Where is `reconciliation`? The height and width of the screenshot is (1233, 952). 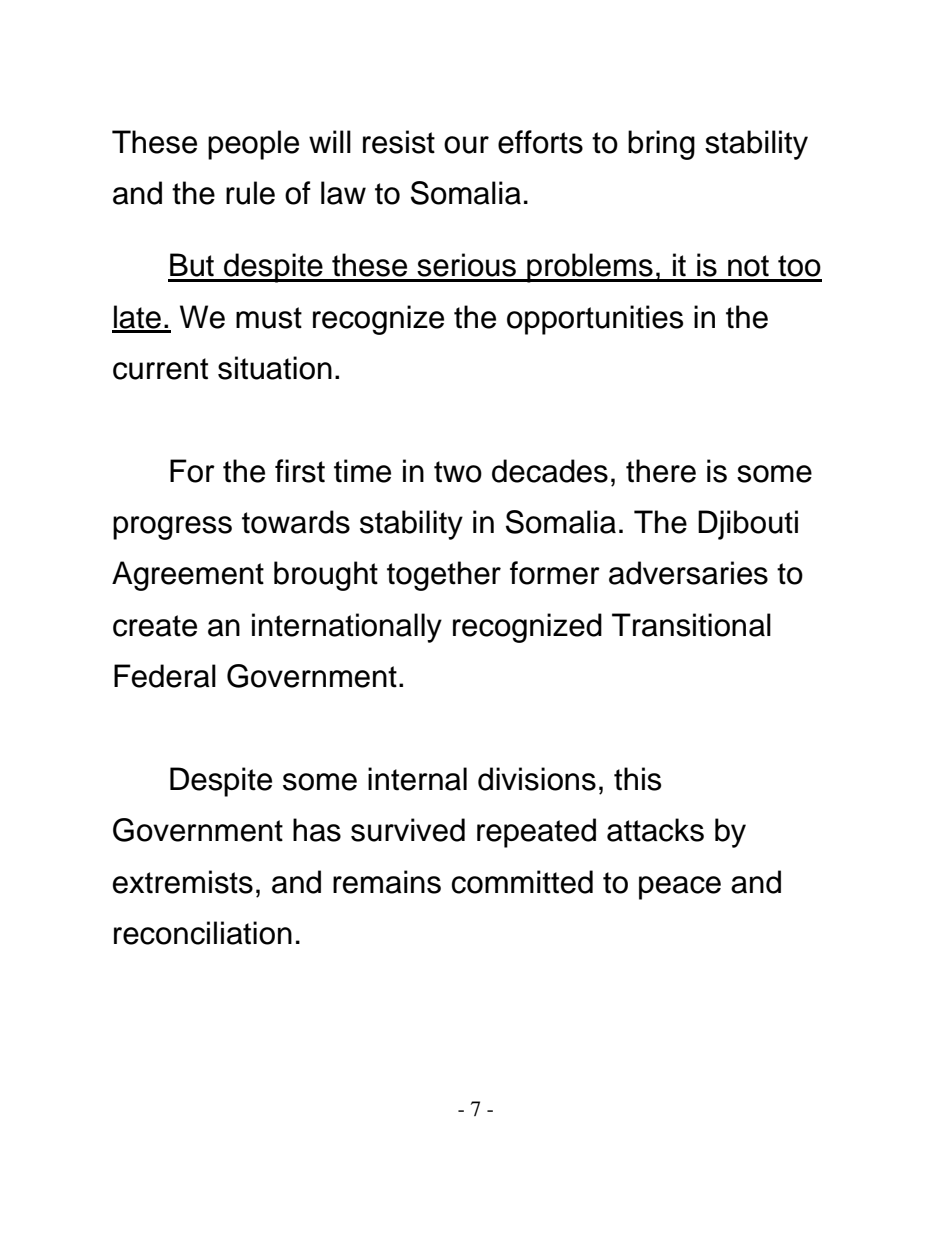
reconciliation is located at coordinates (203, 933).
